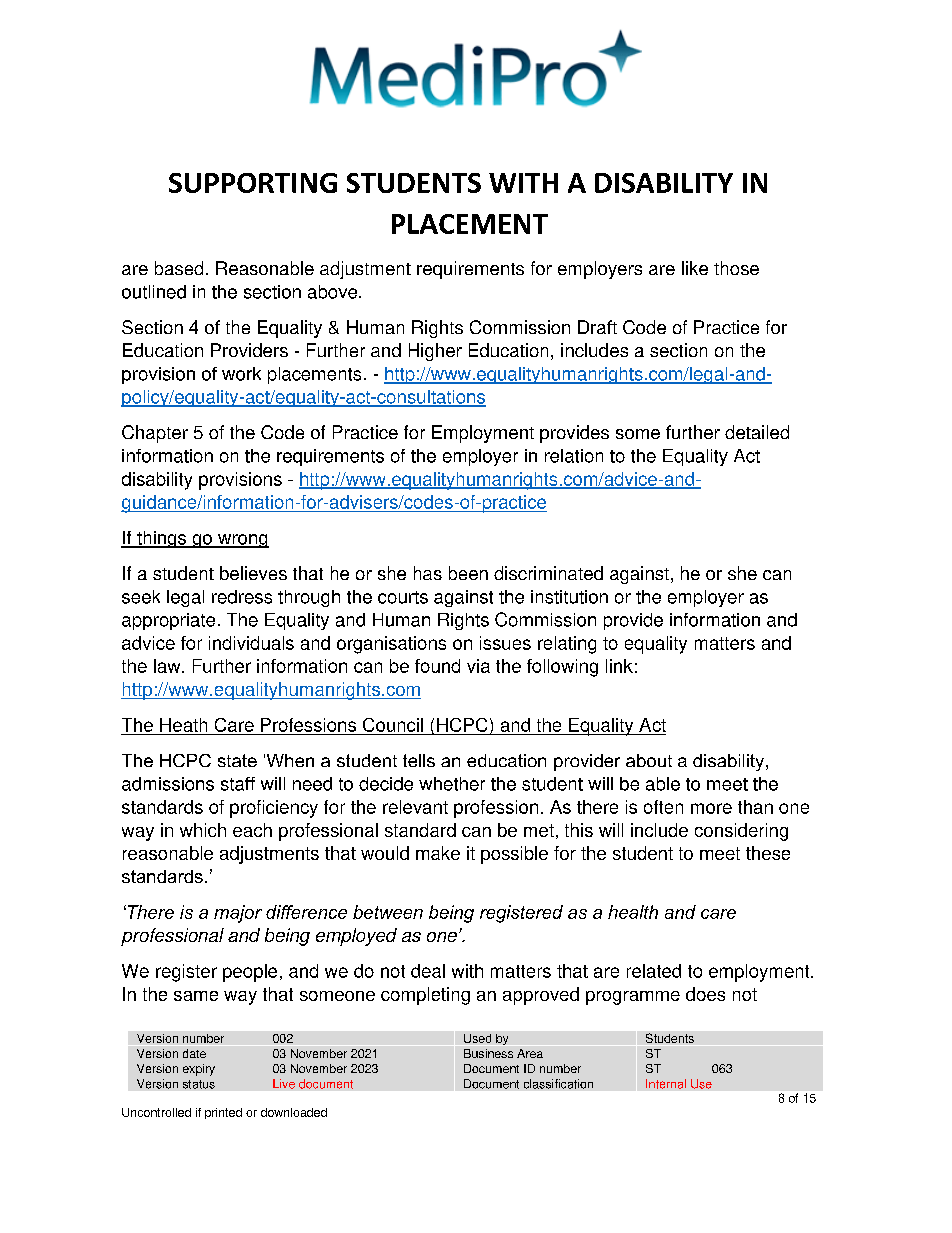 Image resolution: width=952 pixels, height=1233 pixels. What do you see at coordinates (332, 292) in the screenshot?
I see `above` at bounding box center [332, 292].
